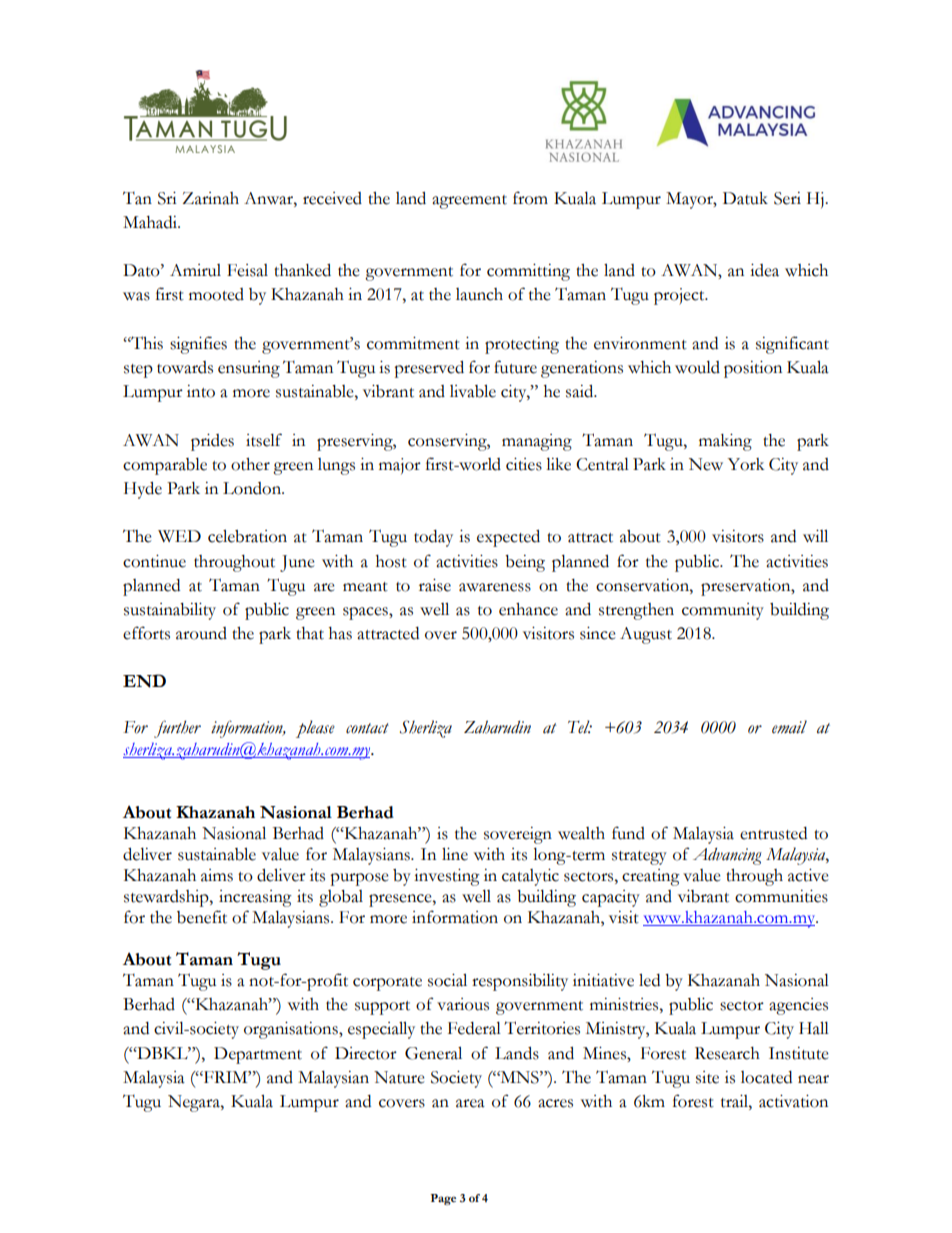 Image resolution: width=952 pixels, height=1233 pixels. Describe the element at coordinates (764, 270) in the document. I see `idea` at that location.
